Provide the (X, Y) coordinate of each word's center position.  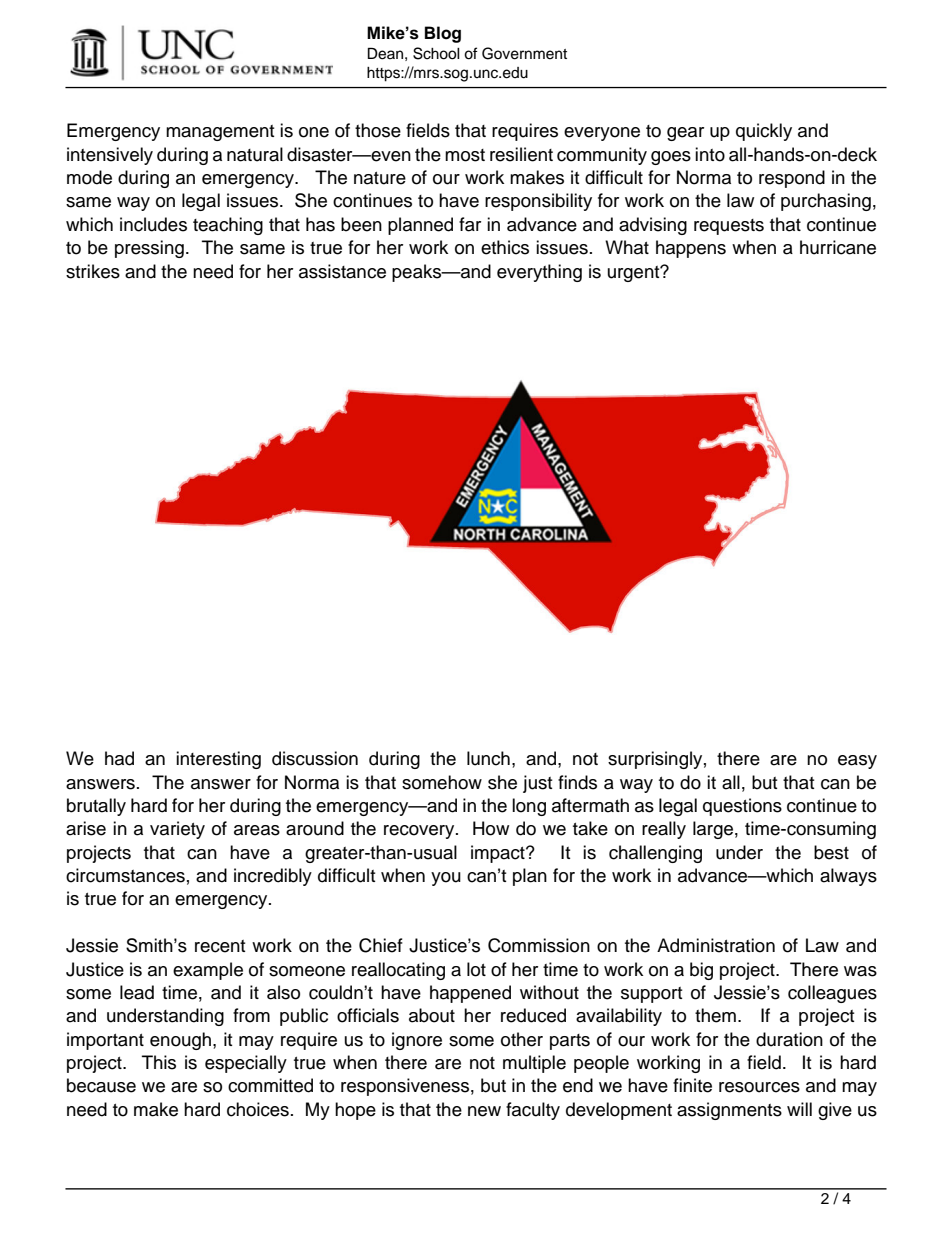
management (220, 133)
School (436, 53)
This (159, 1062)
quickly (764, 132)
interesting (218, 760)
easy (857, 762)
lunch (488, 758)
